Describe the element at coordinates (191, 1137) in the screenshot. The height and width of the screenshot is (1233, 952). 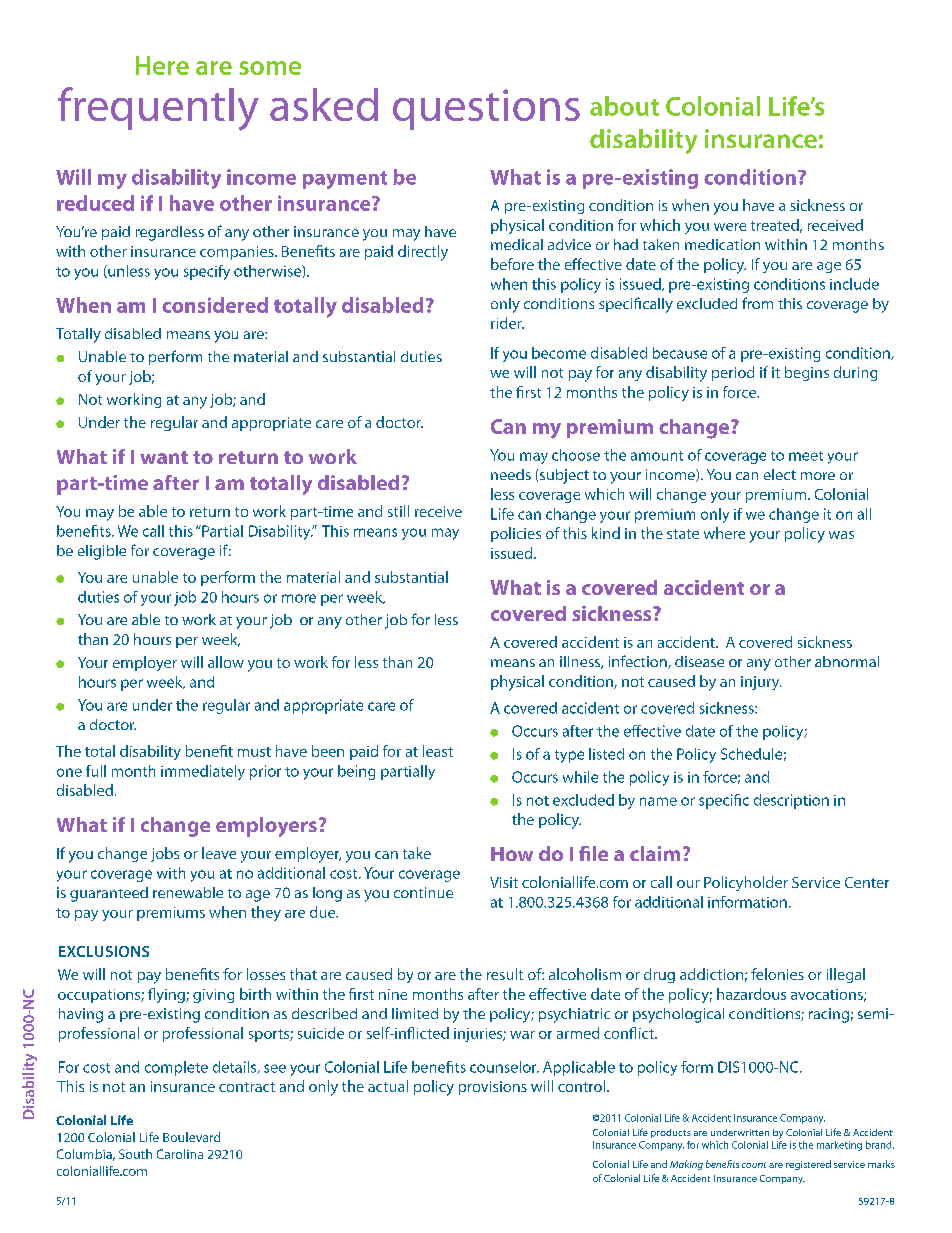
I see `Boulevard` at that location.
